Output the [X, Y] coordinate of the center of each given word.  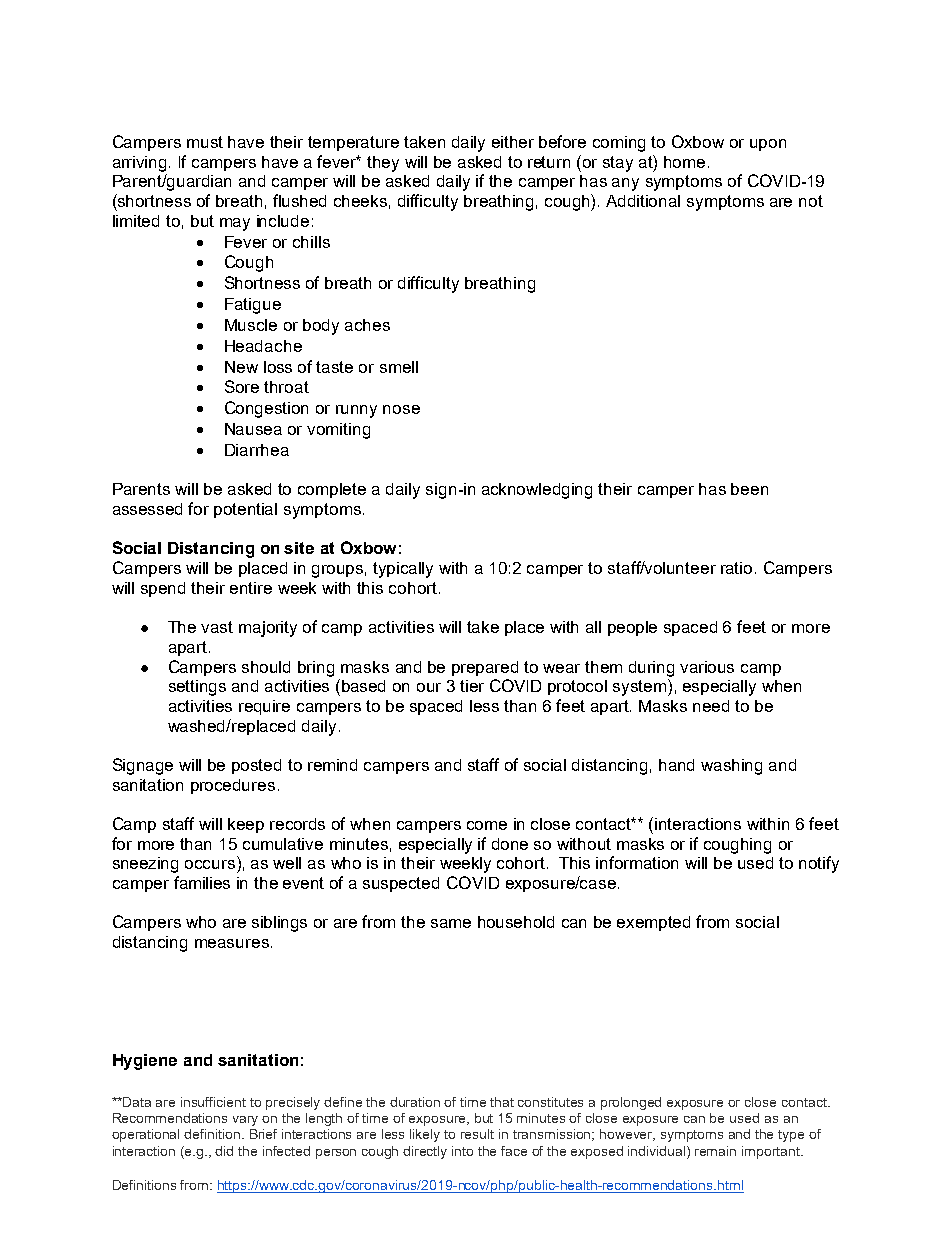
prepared [485, 668]
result [477, 1134]
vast [217, 627]
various [707, 667]
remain [715, 1151]
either [513, 142]
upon [768, 145]
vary [245, 1121]
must [205, 142]
